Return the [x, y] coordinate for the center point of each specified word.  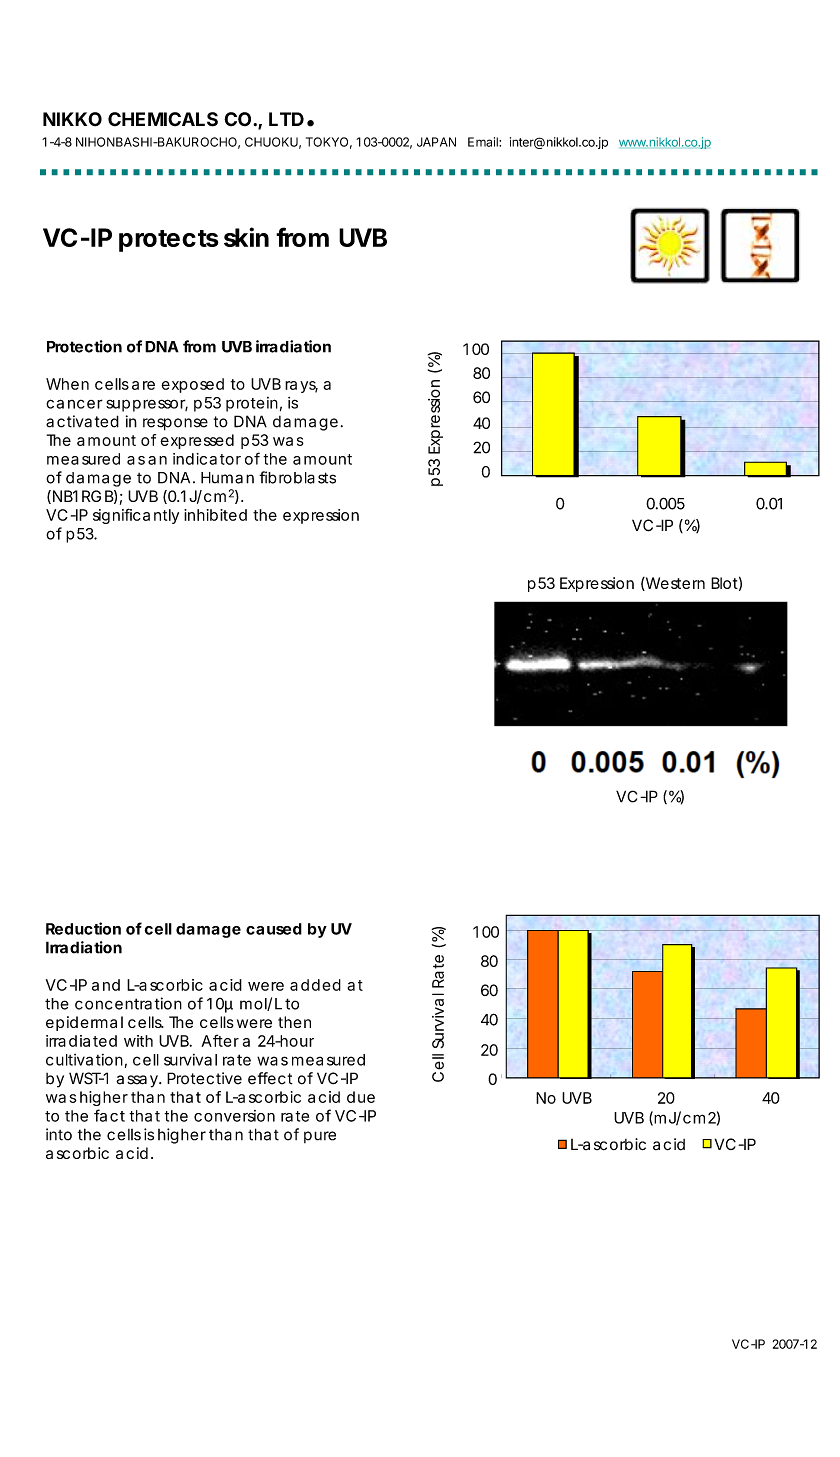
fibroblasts [297, 477]
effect [270, 1078]
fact [109, 1115]
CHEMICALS [163, 119]
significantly [136, 516]
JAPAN [436, 142]
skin [246, 237]
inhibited [215, 515]
